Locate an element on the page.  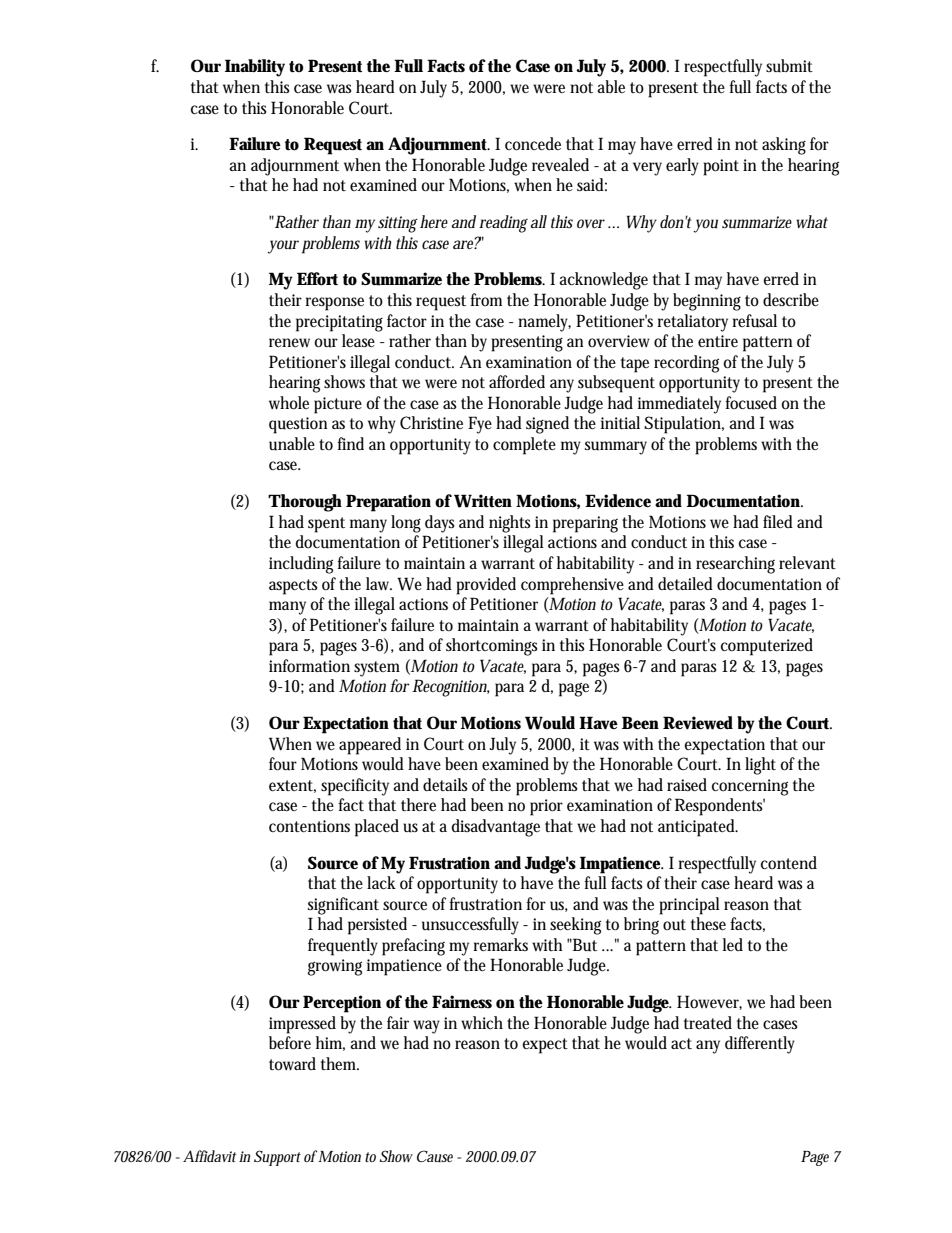
Inability is located at coordinates (255, 68).
